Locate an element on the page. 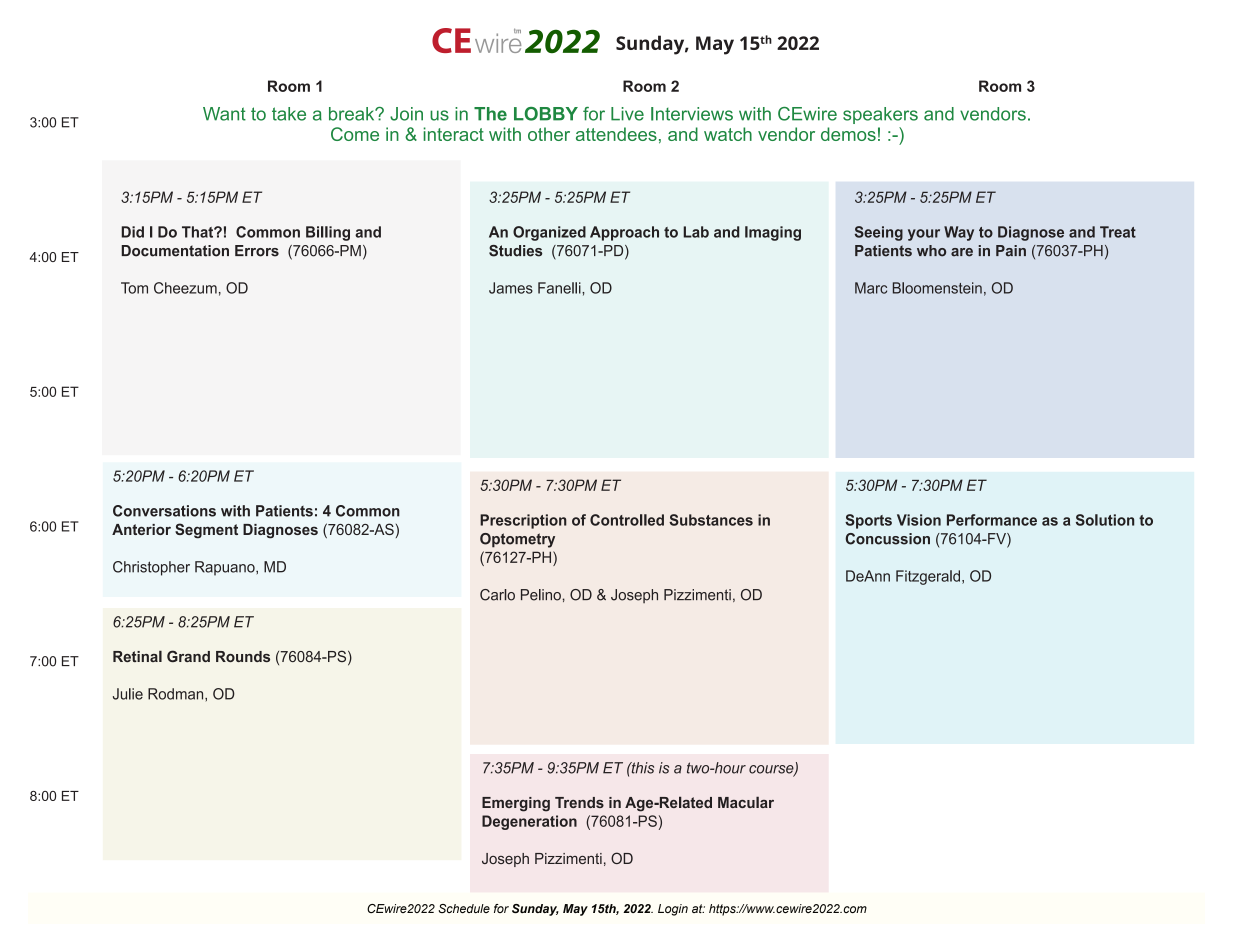 This page has width=1233, height=952. Want is located at coordinates (224, 114).
